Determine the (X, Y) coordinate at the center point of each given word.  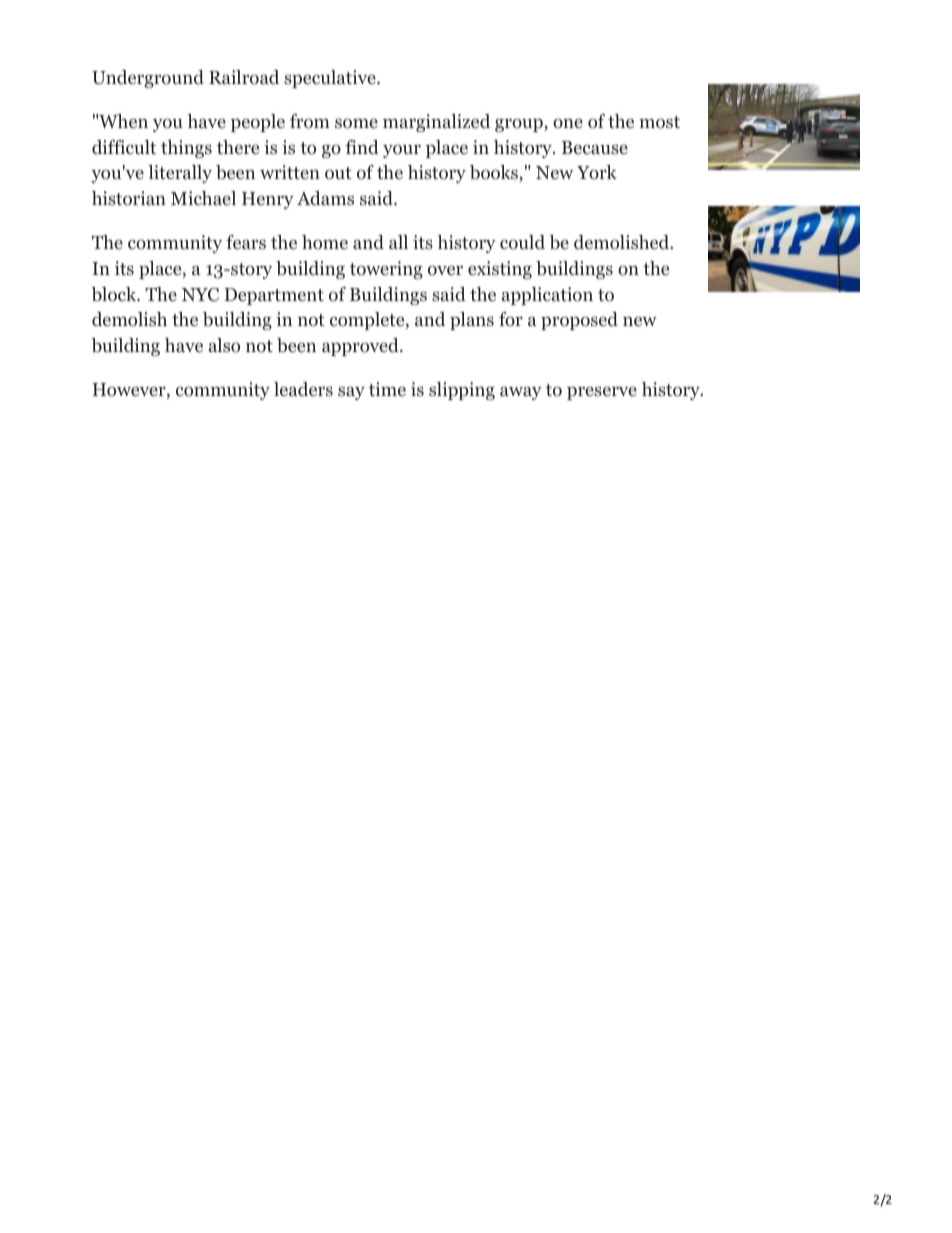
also (224, 345)
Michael (203, 198)
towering (386, 270)
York (597, 172)
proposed (579, 321)
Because (595, 147)
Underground (148, 79)
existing (500, 270)
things (186, 149)
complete (368, 321)
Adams (325, 198)
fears (246, 242)
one (568, 124)
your (402, 151)
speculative (331, 79)
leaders (303, 389)
